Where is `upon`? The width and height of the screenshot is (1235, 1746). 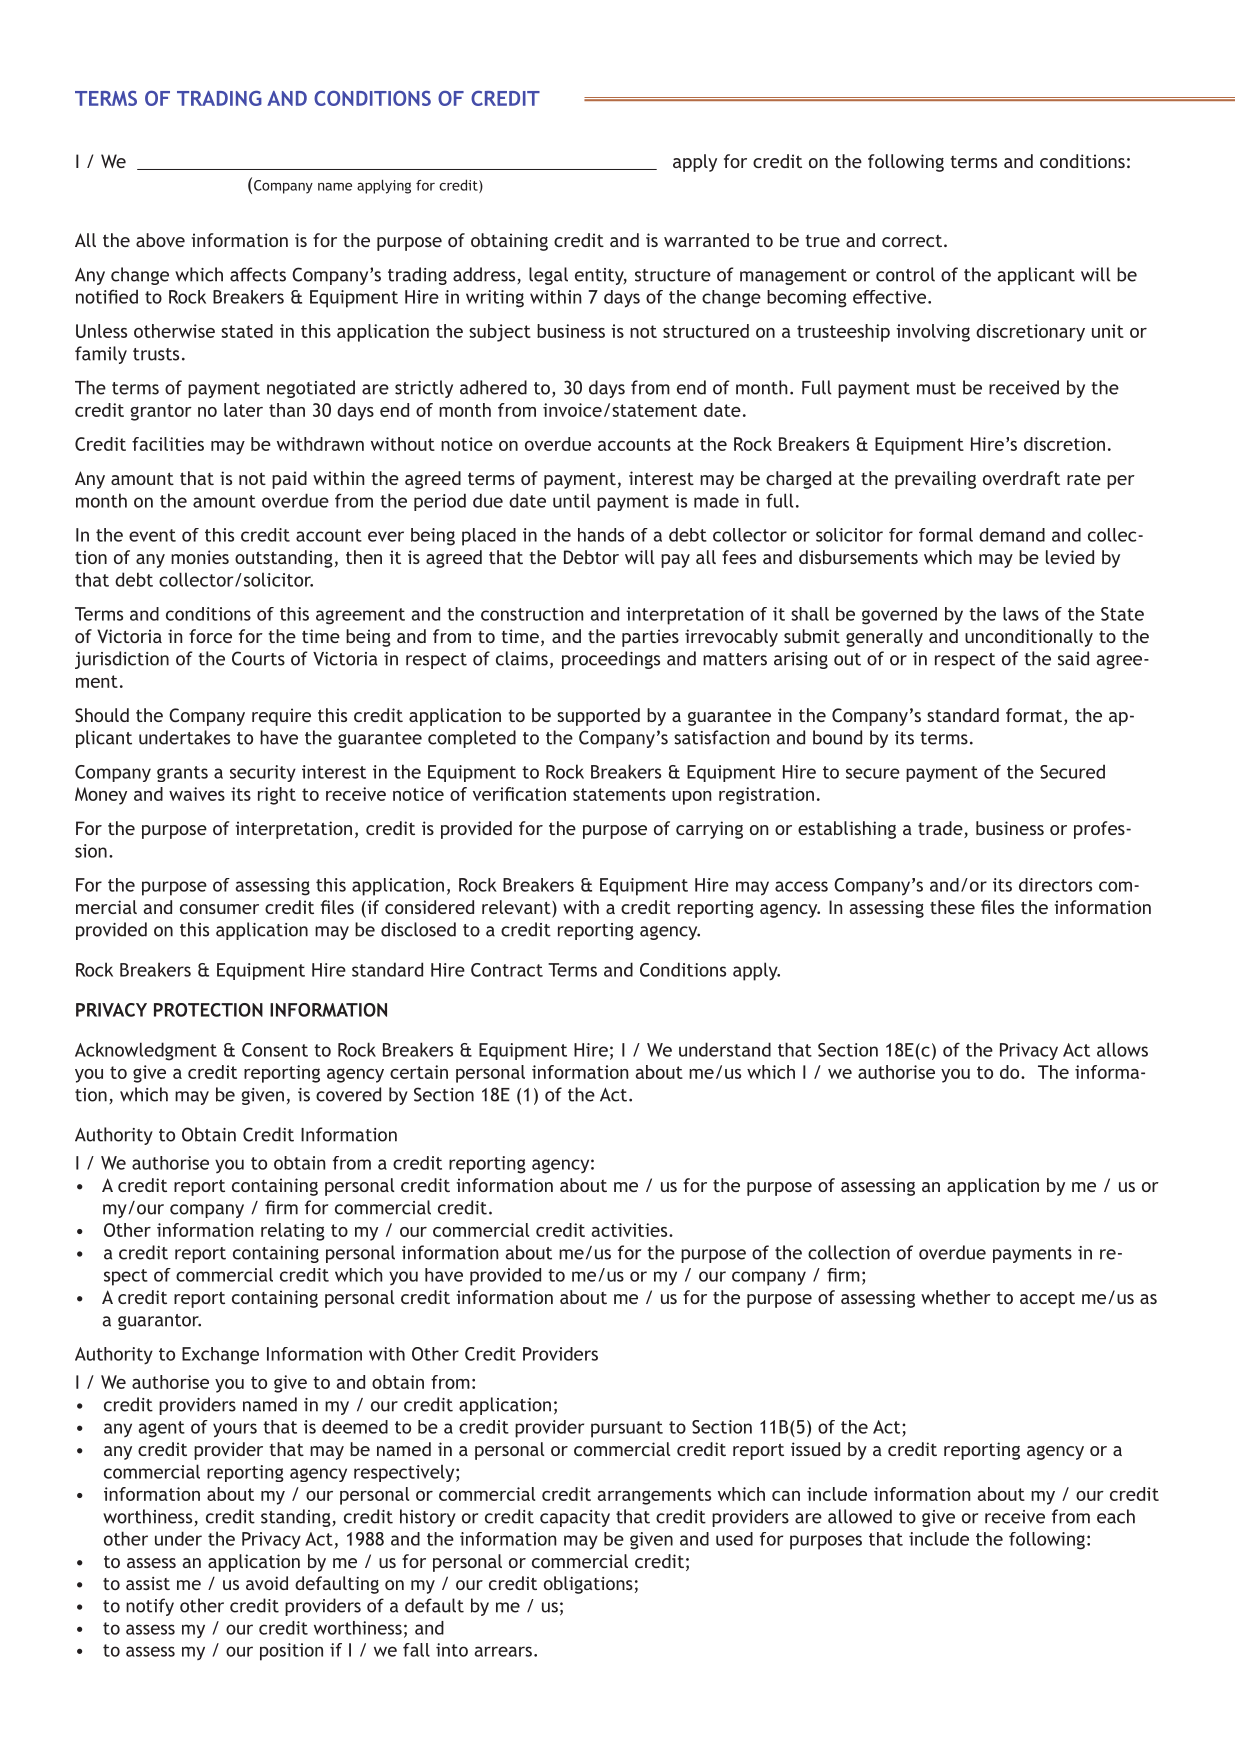 upon is located at coordinates (692, 798).
